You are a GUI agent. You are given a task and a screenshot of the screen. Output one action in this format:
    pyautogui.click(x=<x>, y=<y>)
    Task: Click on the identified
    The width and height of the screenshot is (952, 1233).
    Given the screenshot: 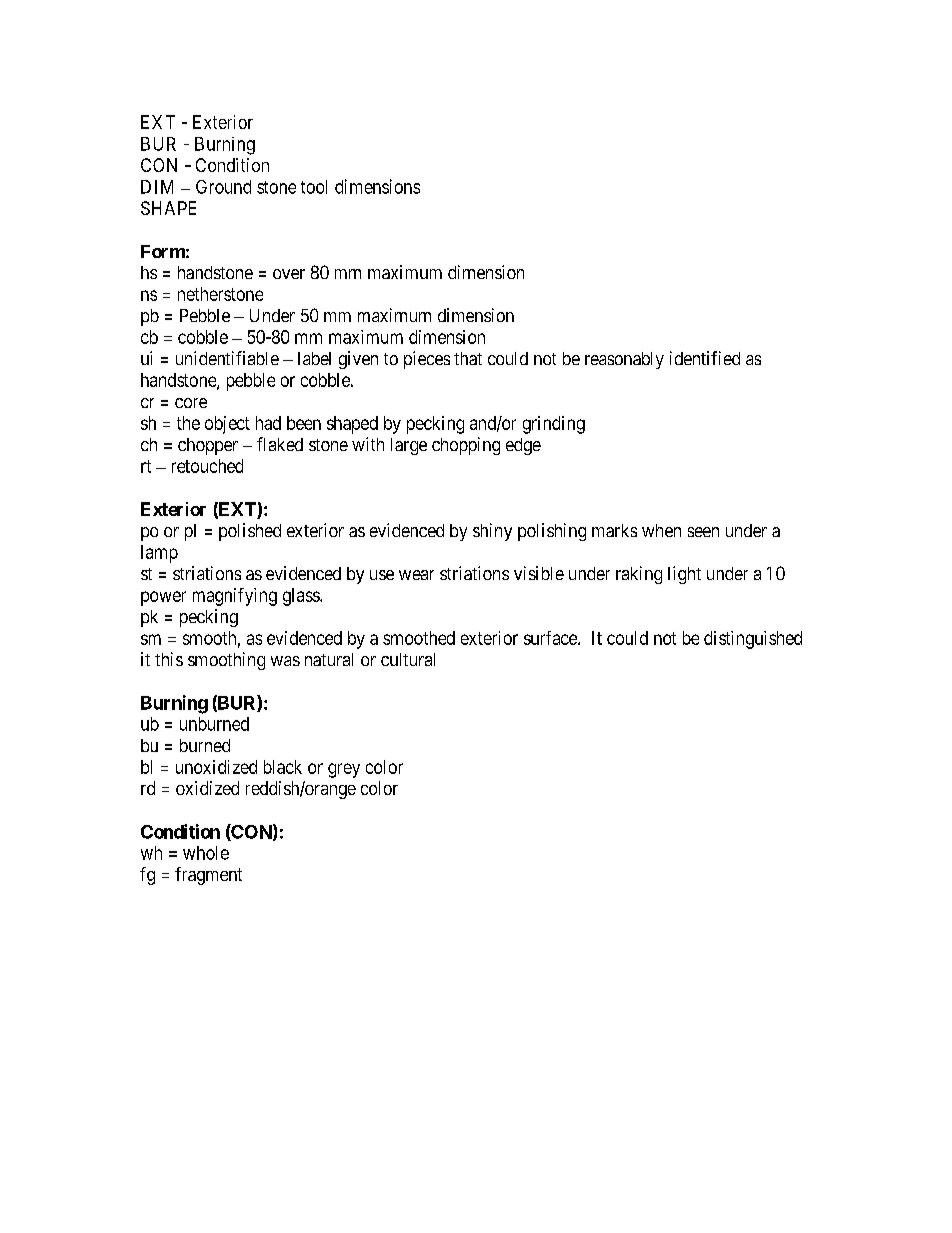 What is the action you would take?
    pyautogui.click(x=705, y=358)
